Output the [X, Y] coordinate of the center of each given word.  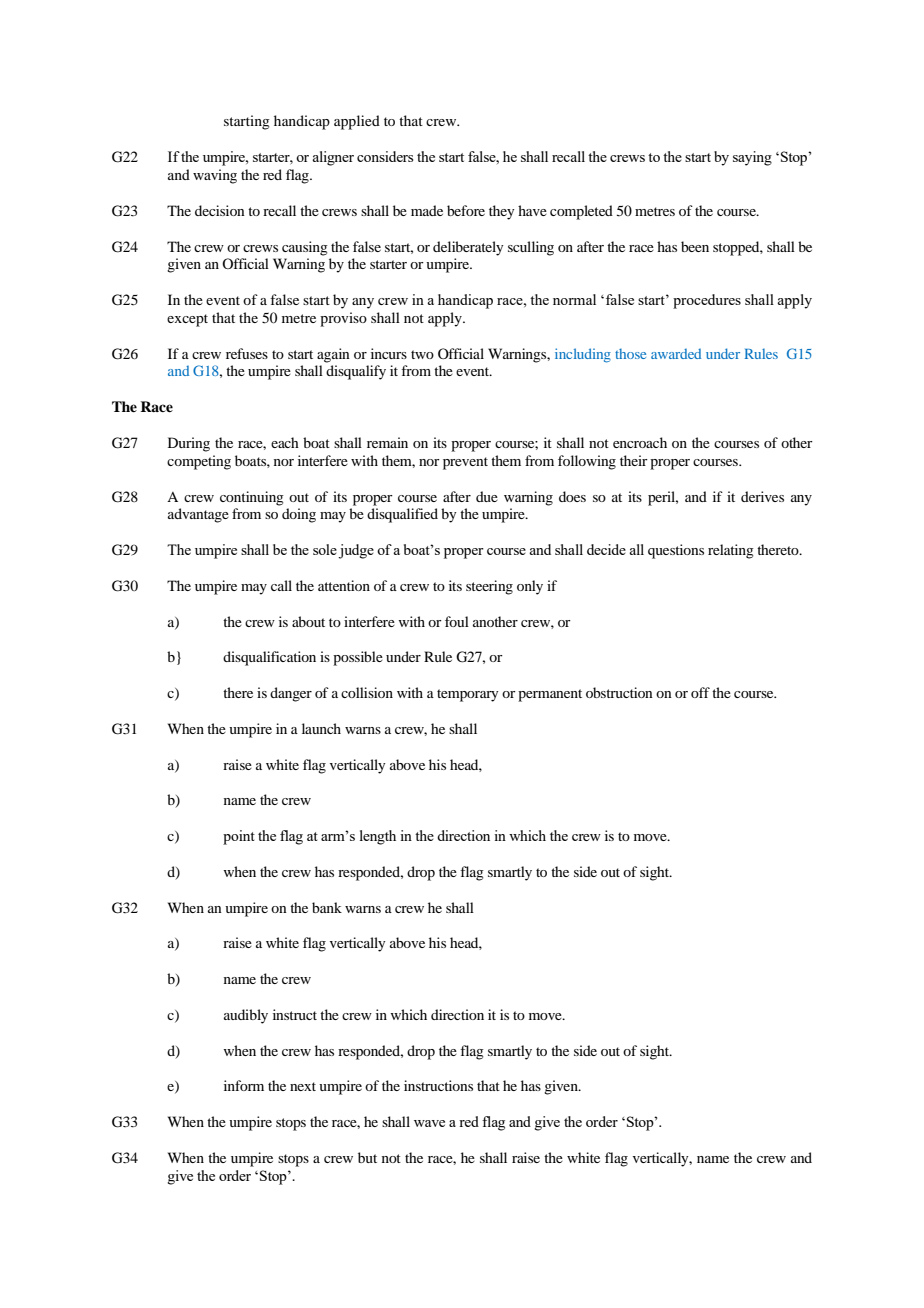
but [367, 1157]
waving [215, 176]
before [466, 210]
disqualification [269, 658]
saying [752, 158]
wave [429, 1123]
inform [244, 1085]
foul [457, 621]
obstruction [619, 692]
